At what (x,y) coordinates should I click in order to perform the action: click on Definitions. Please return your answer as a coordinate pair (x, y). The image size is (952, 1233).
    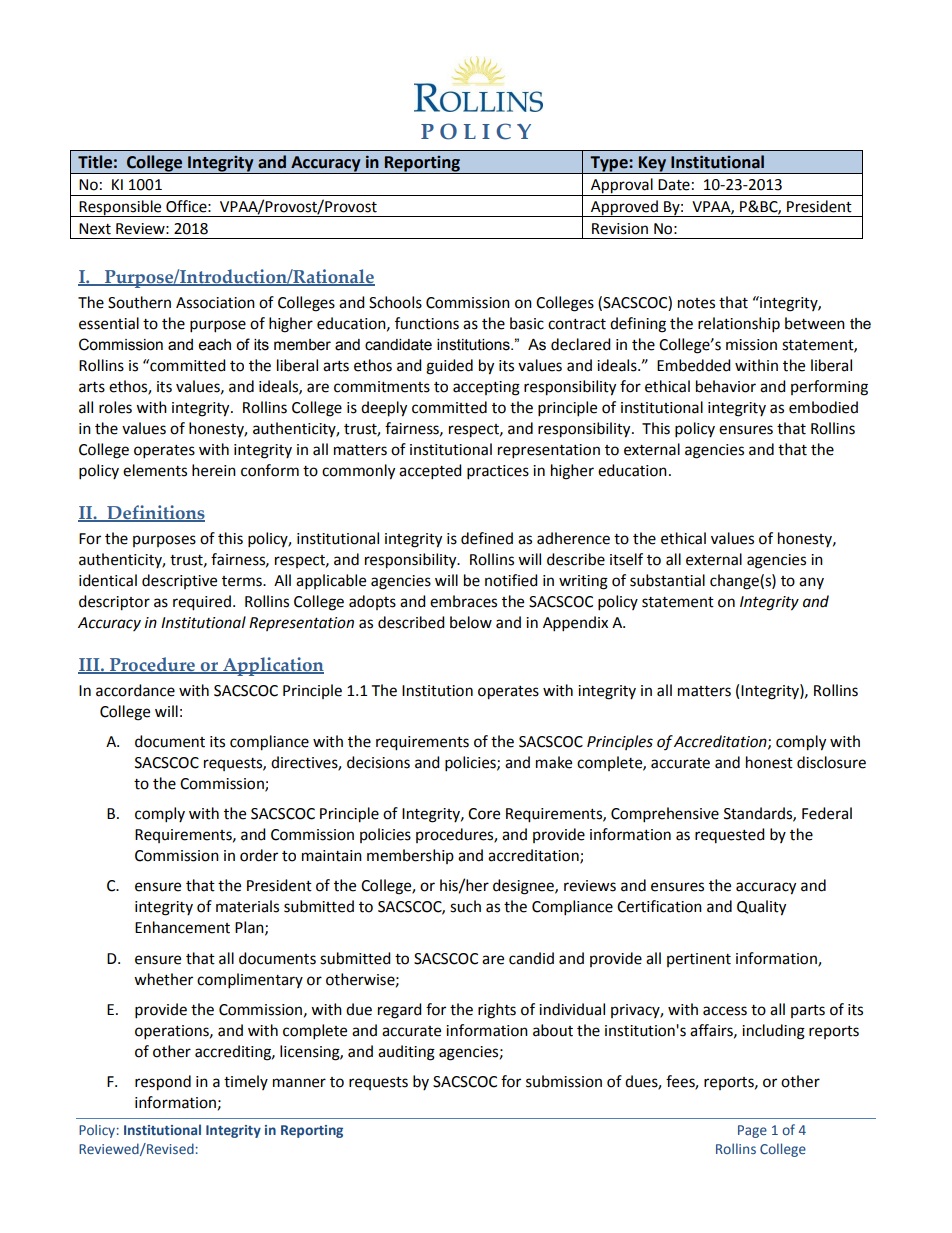
    Looking at the image, I should click on (155, 513).
